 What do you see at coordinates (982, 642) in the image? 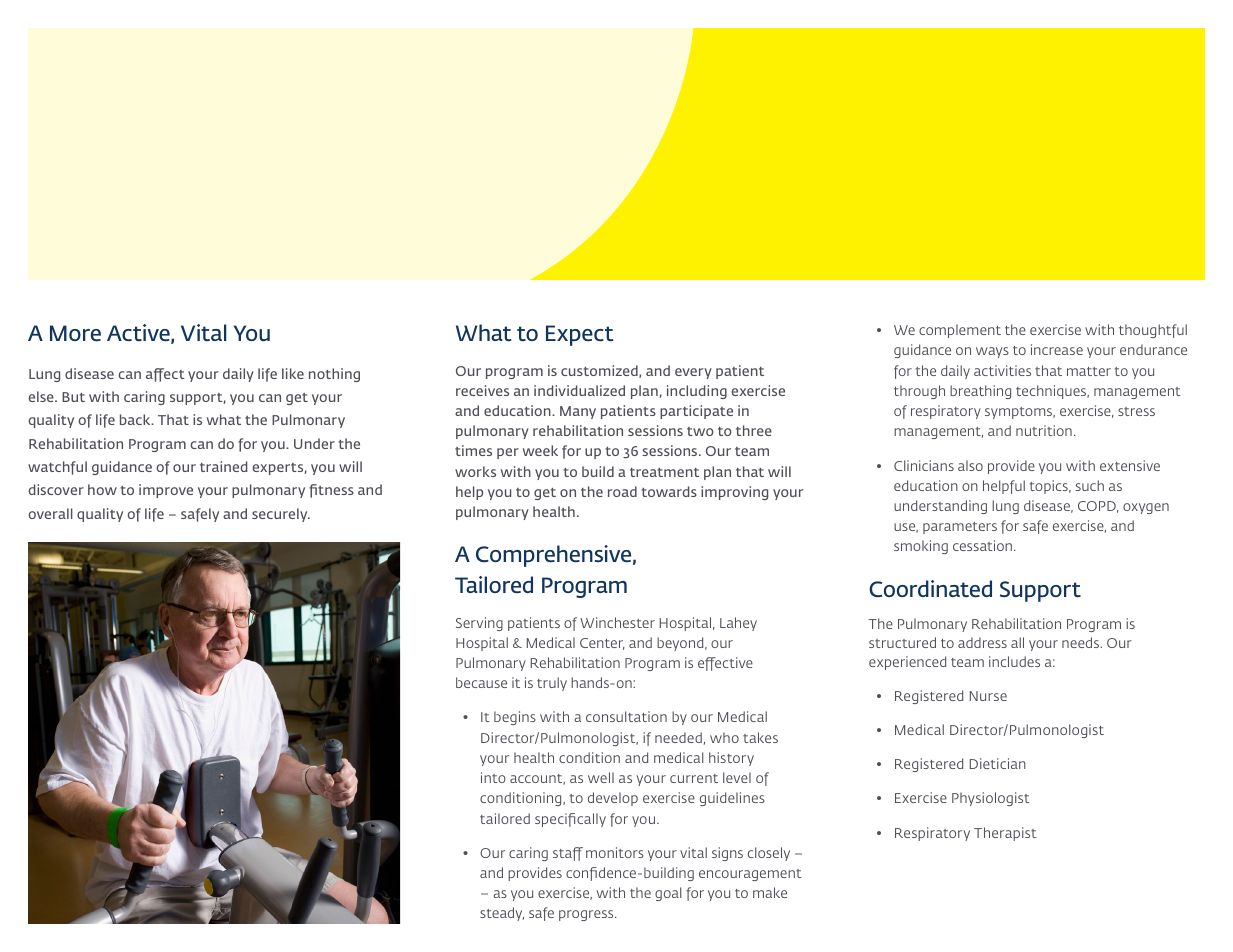
I see `address` at bounding box center [982, 642].
